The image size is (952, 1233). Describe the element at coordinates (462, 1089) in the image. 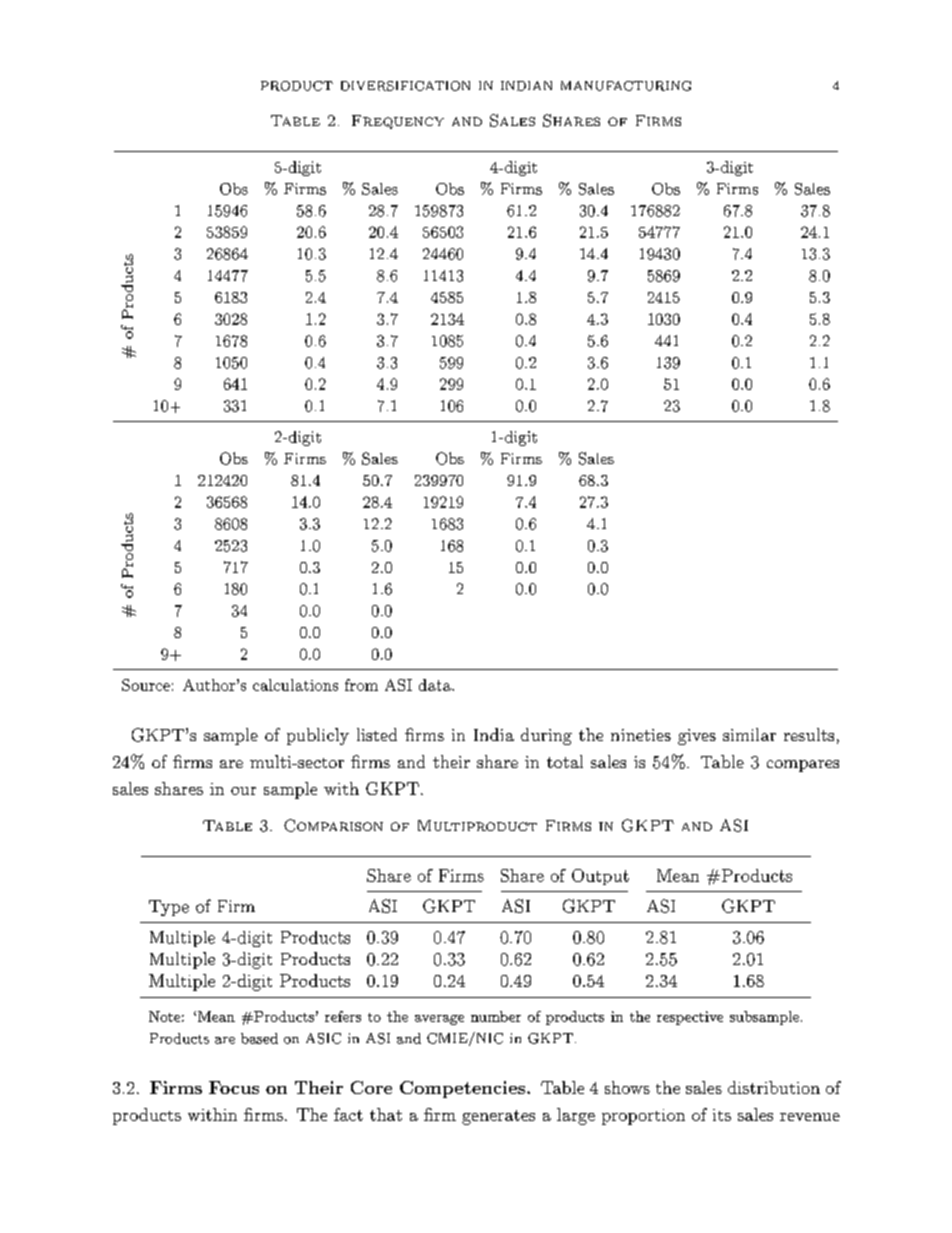

I see `Competencies` at that location.
